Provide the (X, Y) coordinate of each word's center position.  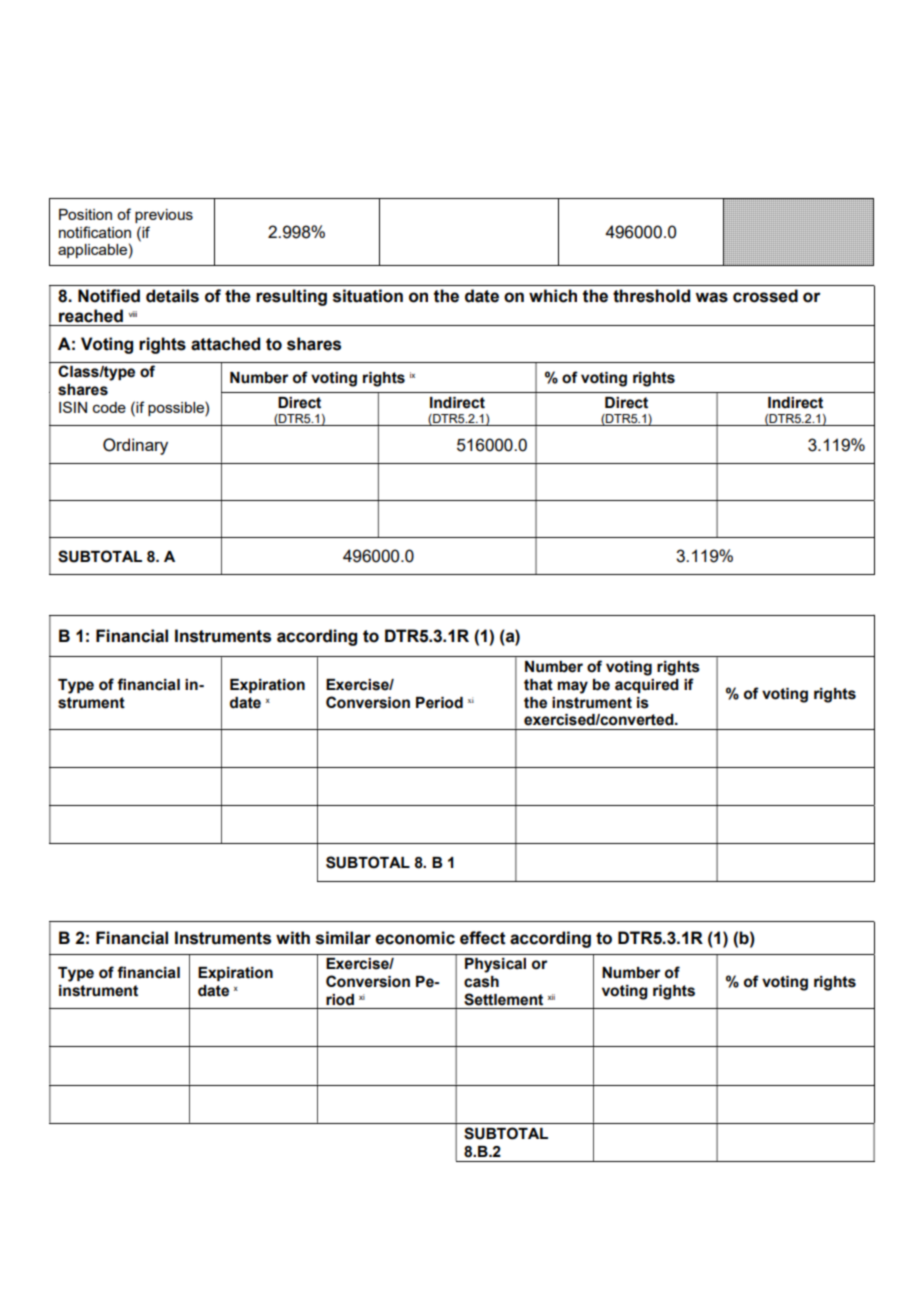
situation (368, 296)
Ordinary (135, 446)
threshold (651, 296)
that (538, 685)
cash (481, 982)
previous (164, 216)
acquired (647, 686)
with (293, 938)
